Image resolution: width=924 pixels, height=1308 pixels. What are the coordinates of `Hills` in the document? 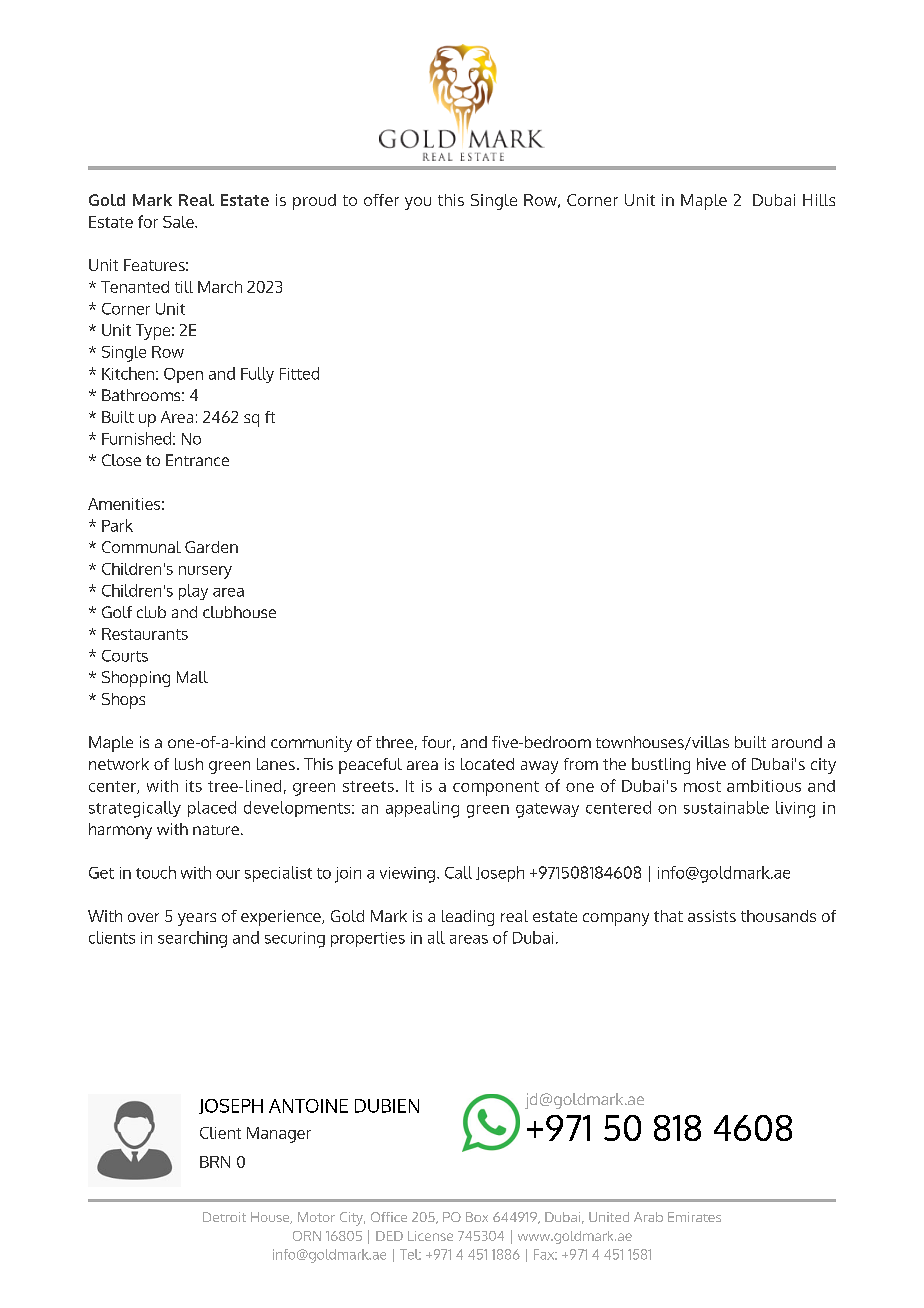 It's located at (819, 200).
